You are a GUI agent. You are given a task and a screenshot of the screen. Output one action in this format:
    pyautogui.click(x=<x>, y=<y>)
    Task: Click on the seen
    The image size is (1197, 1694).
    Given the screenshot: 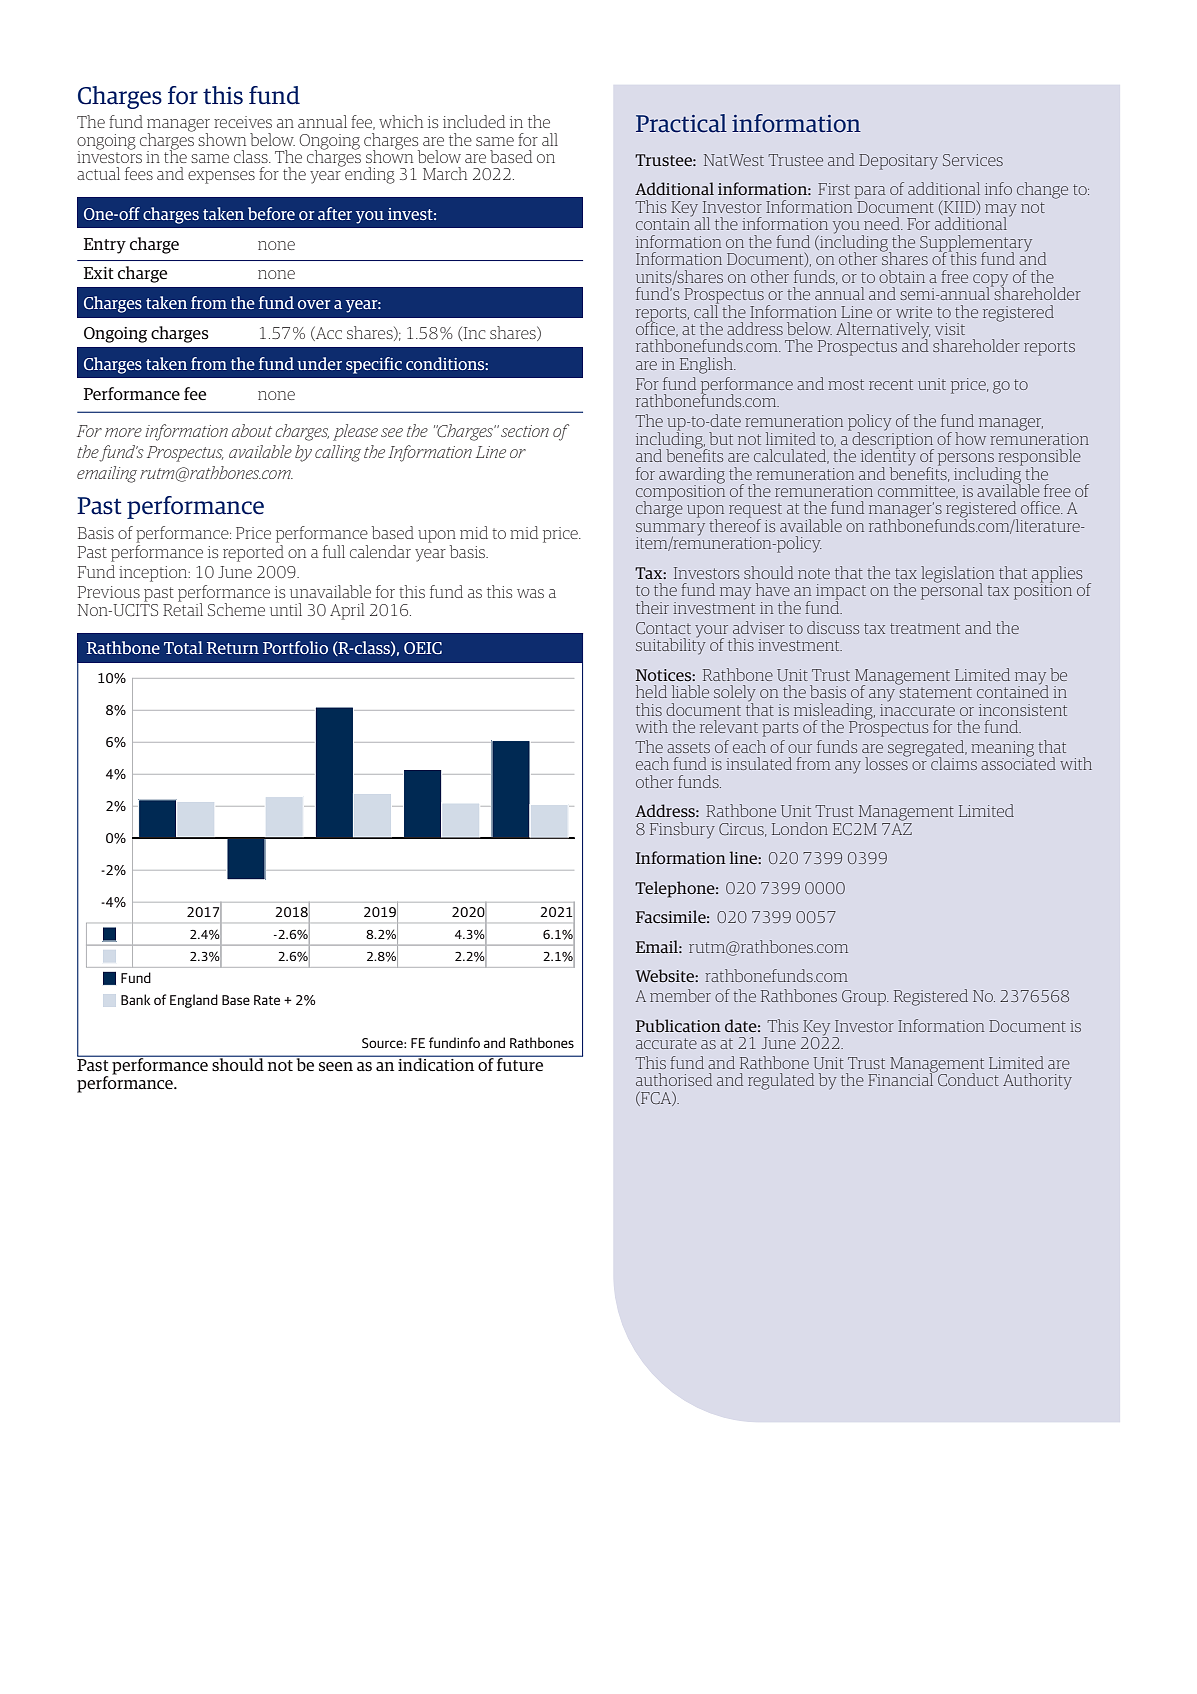 What is the action you would take?
    pyautogui.click(x=336, y=1066)
